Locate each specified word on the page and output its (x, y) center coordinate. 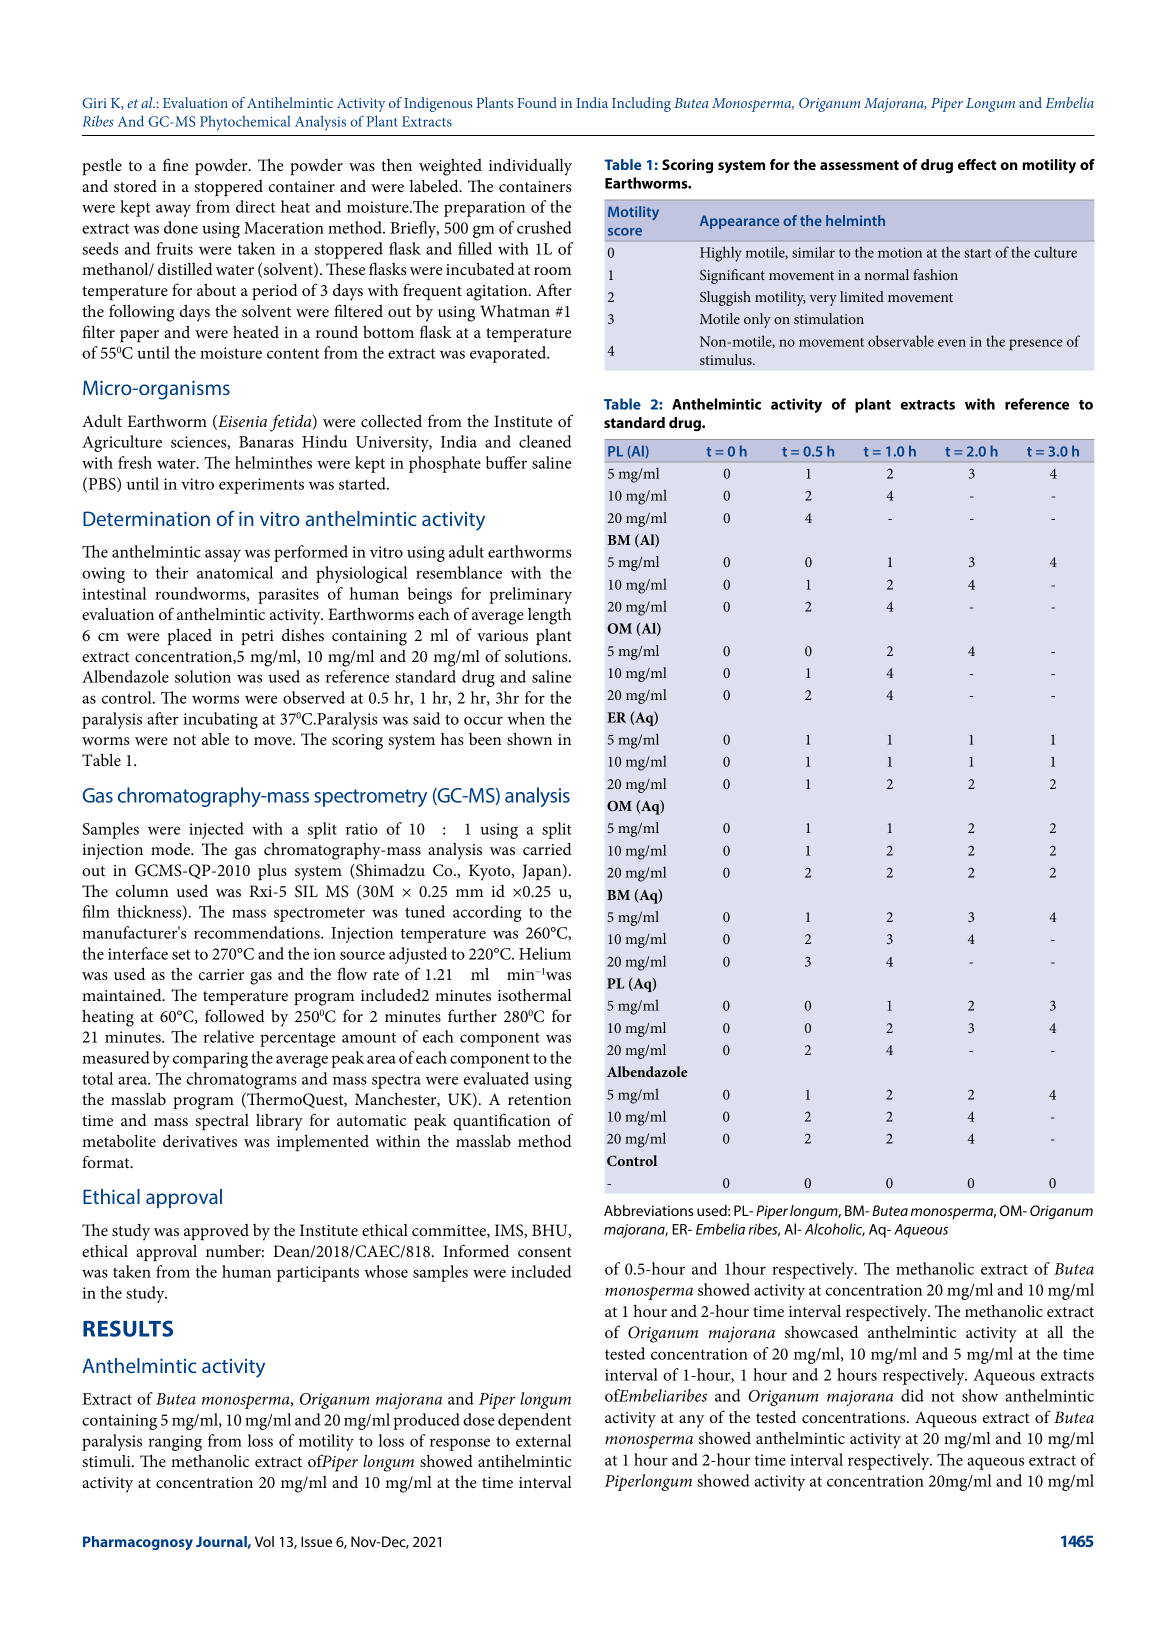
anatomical (235, 572)
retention (539, 1099)
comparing (210, 1060)
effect (977, 164)
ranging (175, 1443)
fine (175, 164)
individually (530, 167)
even (952, 343)
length (549, 616)
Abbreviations (648, 1210)
